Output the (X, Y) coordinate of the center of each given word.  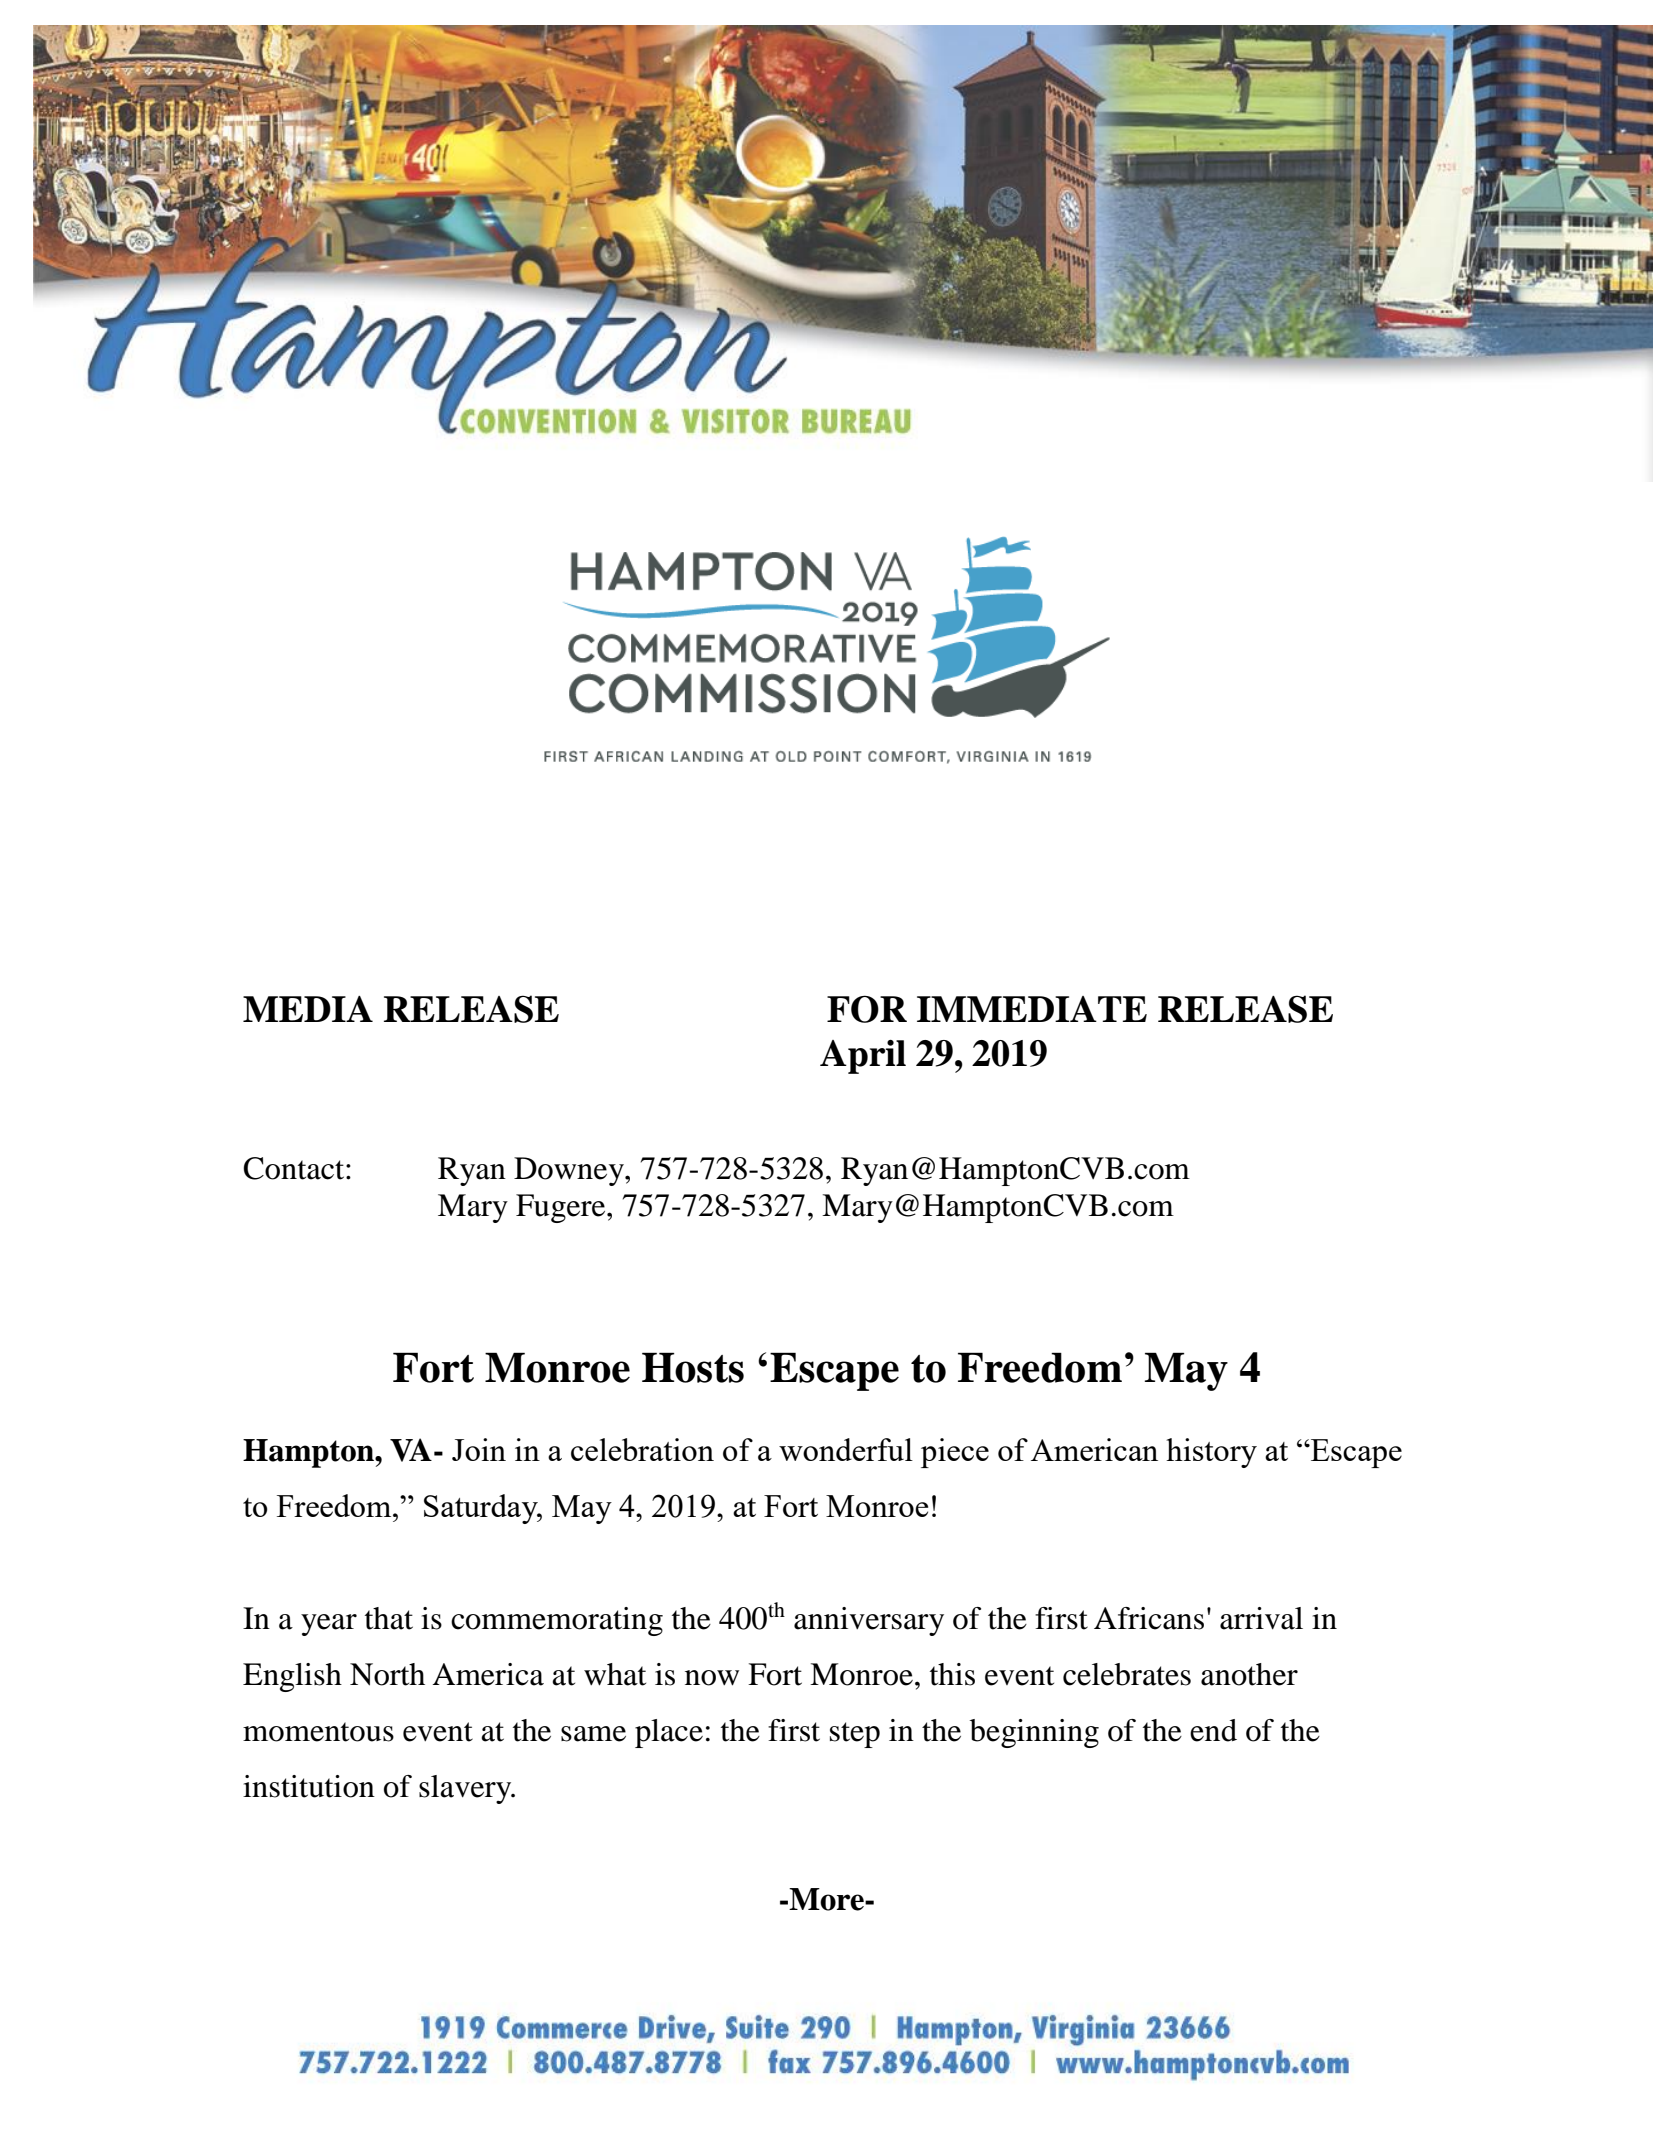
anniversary (869, 1621)
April (863, 1057)
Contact (295, 1168)
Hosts (693, 1367)
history (1211, 1453)
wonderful (846, 1449)
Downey (570, 1171)
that (389, 1618)
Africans (1149, 1618)
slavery (466, 1789)
